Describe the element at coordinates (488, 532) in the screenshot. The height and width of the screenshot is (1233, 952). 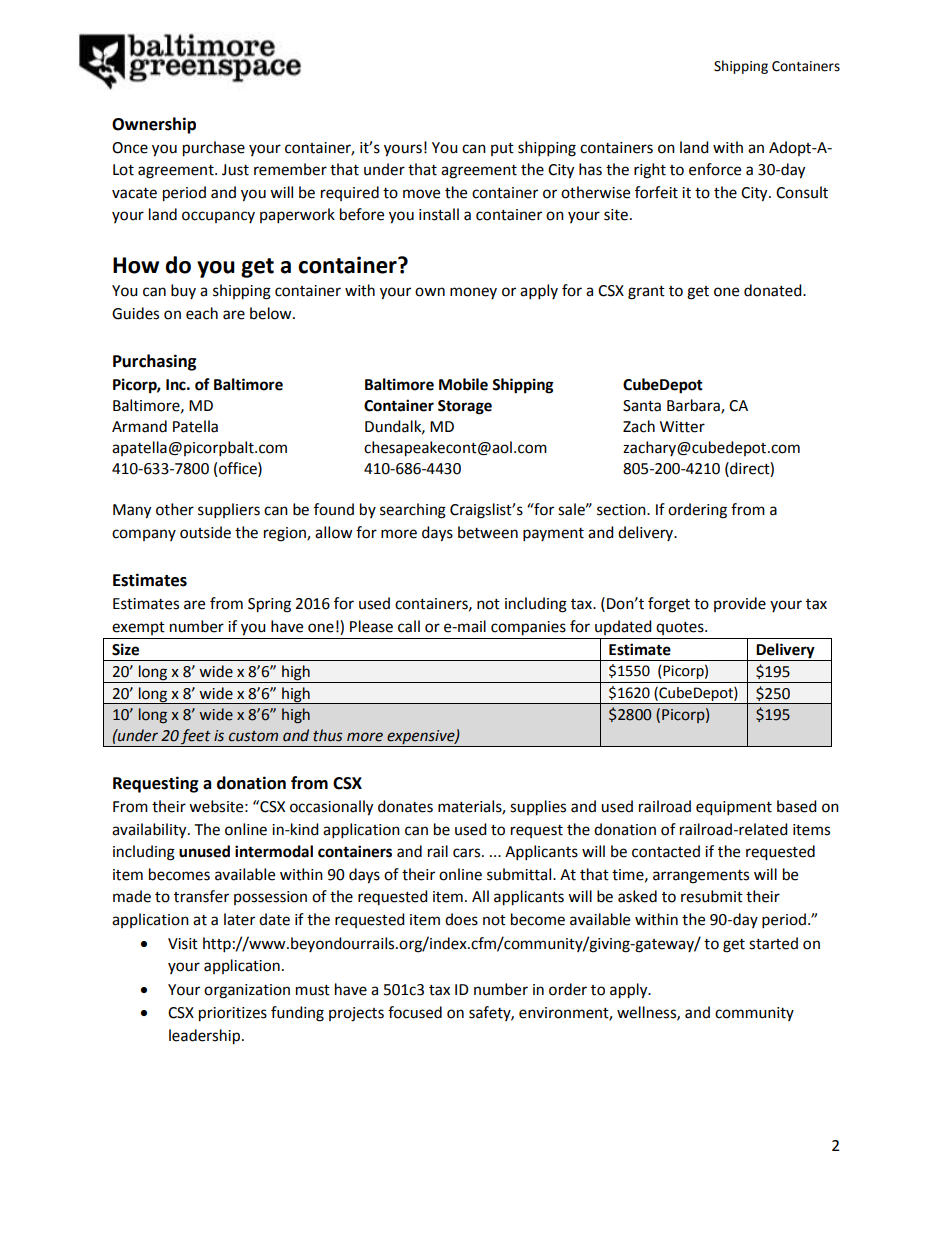
I see `between` at that location.
